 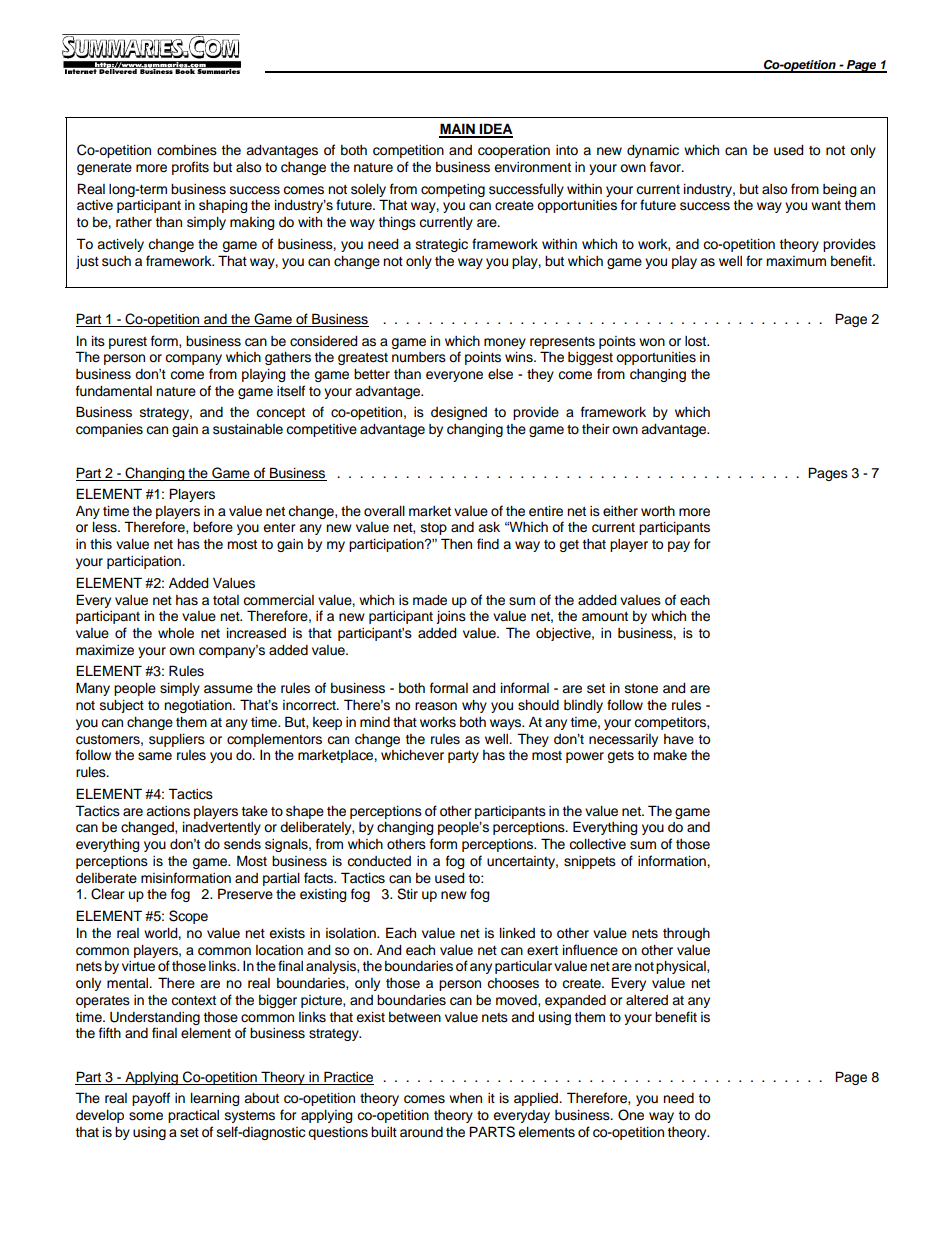 I want to click on favor, so click(x=666, y=167).
